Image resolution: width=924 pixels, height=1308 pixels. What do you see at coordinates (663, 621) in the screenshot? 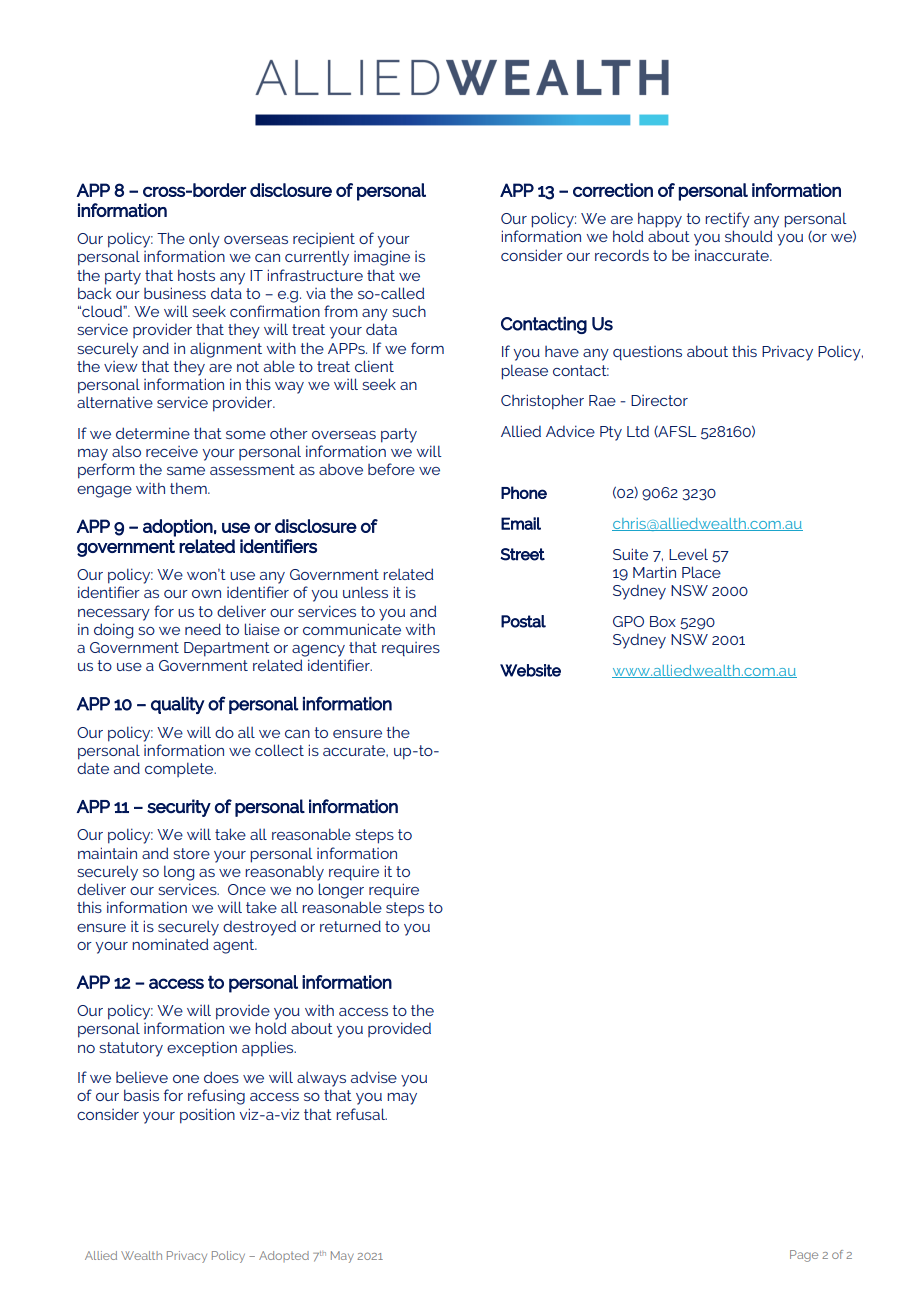
I see `Box` at bounding box center [663, 621].
